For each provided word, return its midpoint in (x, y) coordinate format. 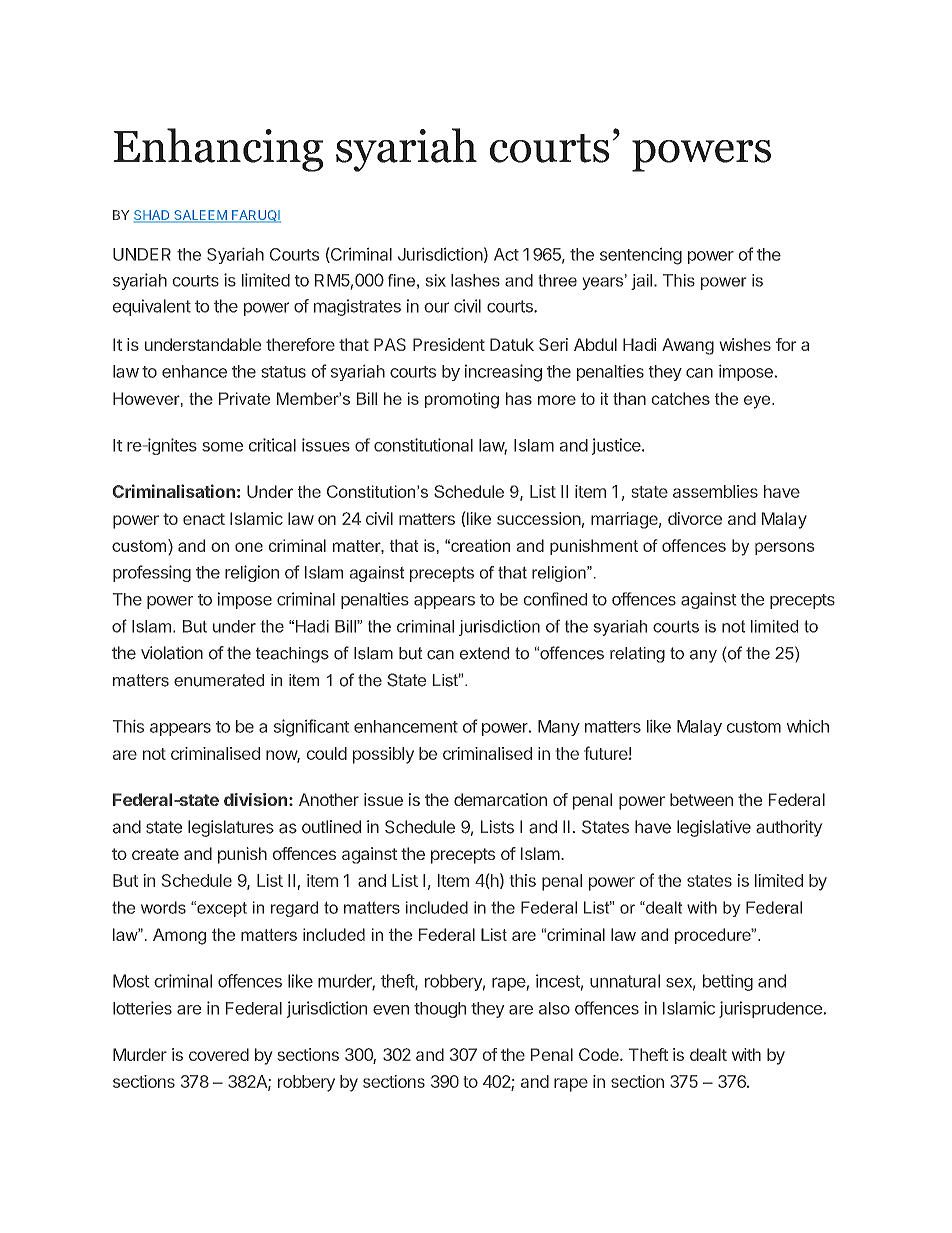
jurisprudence (770, 1009)
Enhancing (218, 150)
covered (219, 1054)
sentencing (641, 256)
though (440, 1010)
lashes (475, 280)
